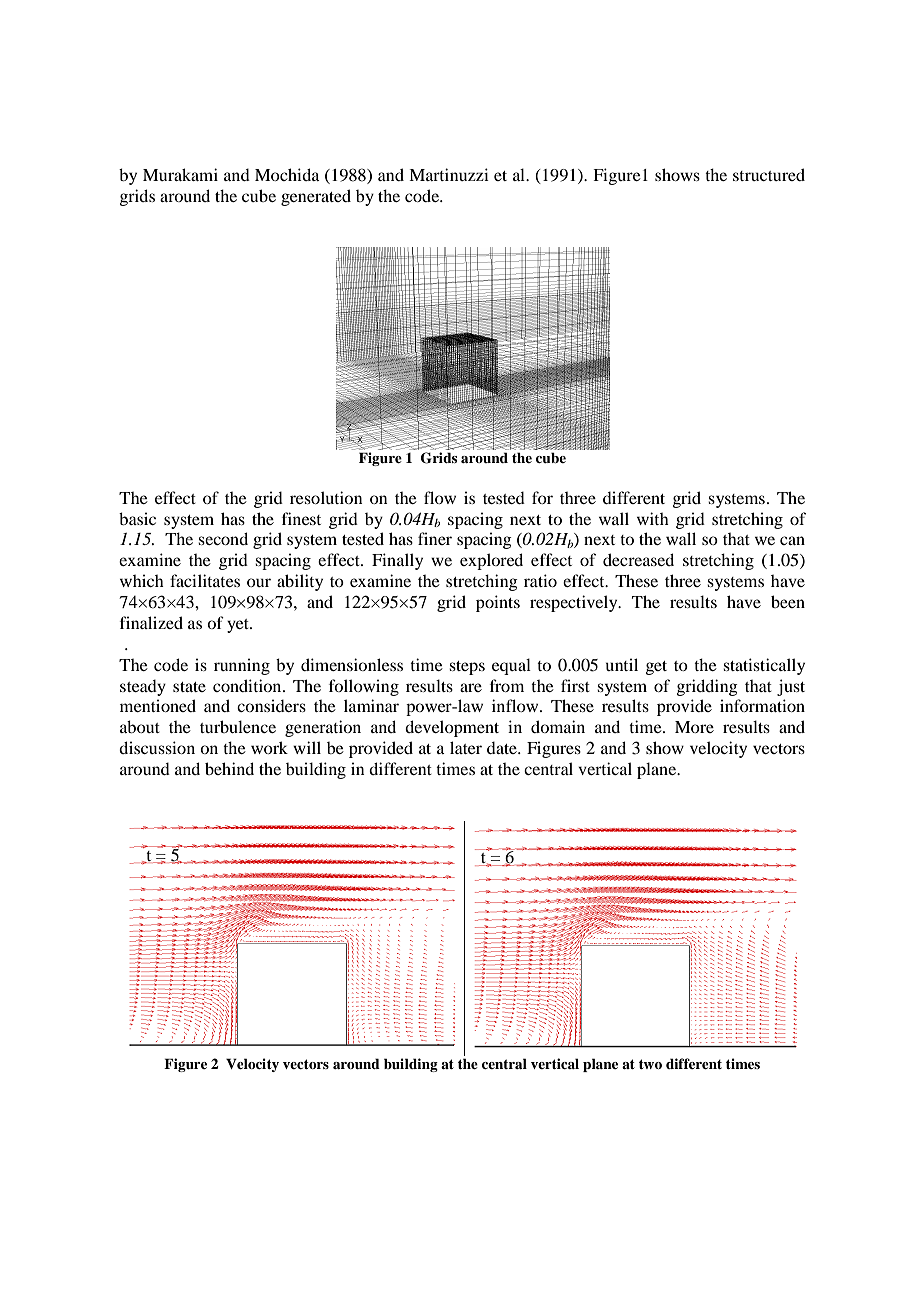 The width and height of the screenshot is (924, 1308). I want to click on More, so click(694, 727).
